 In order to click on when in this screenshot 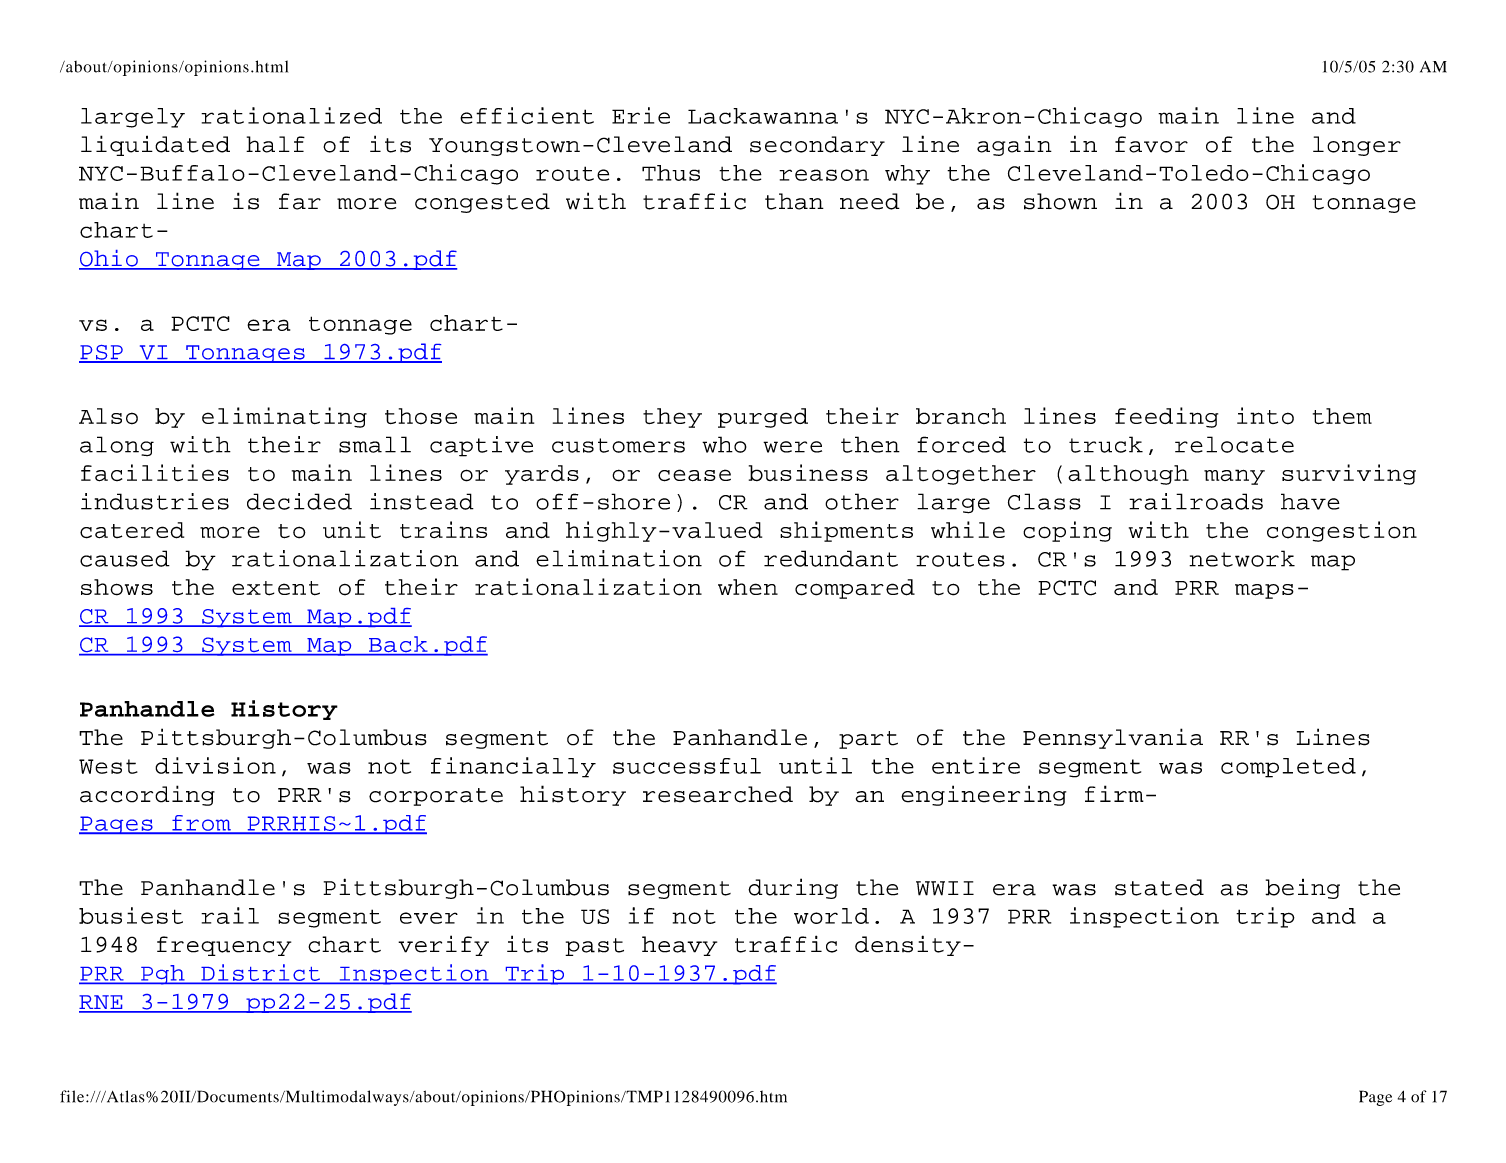, I will do `click(748, 587)`.
